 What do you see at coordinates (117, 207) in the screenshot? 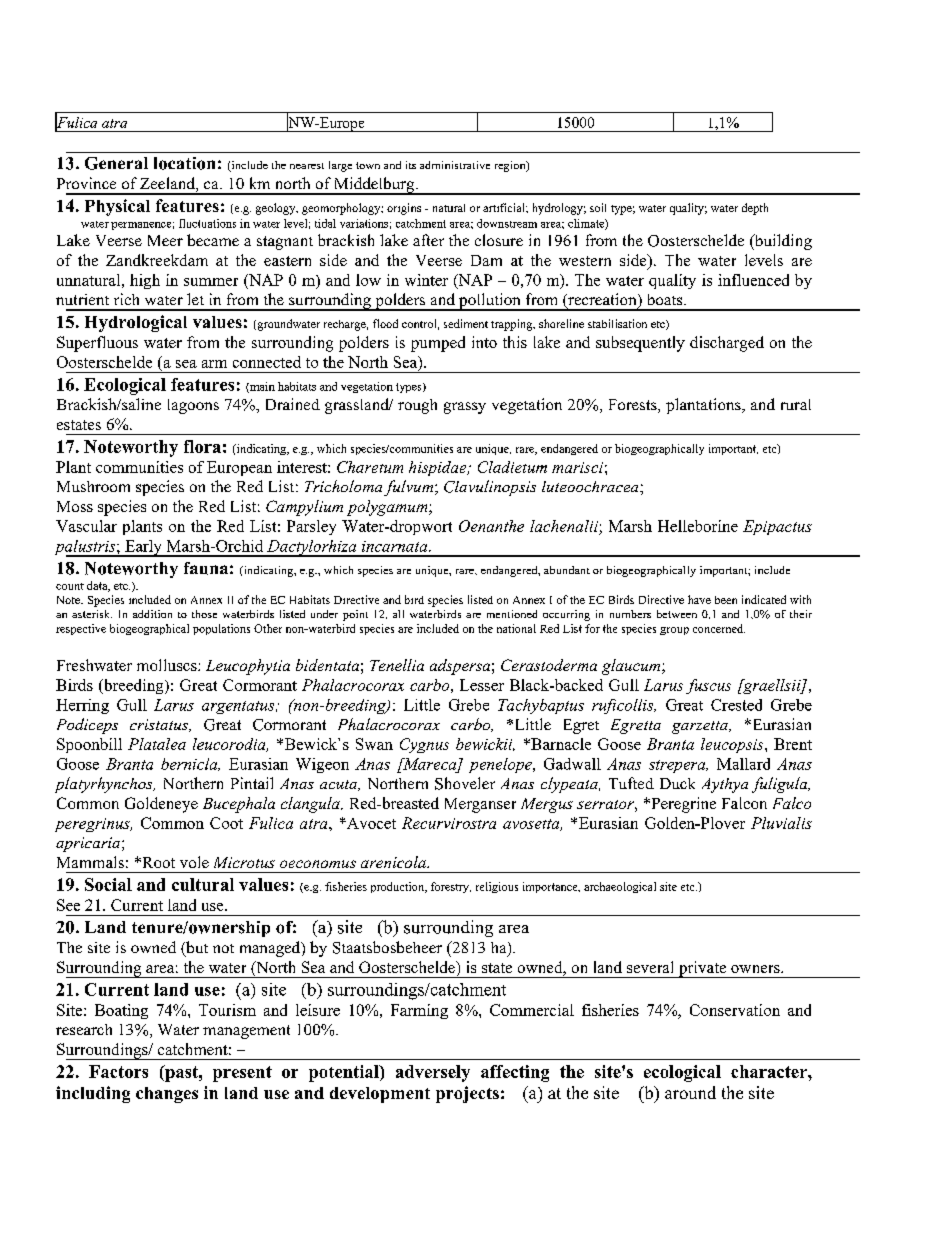
I see `Physical` at bounding box center [117, 207].
